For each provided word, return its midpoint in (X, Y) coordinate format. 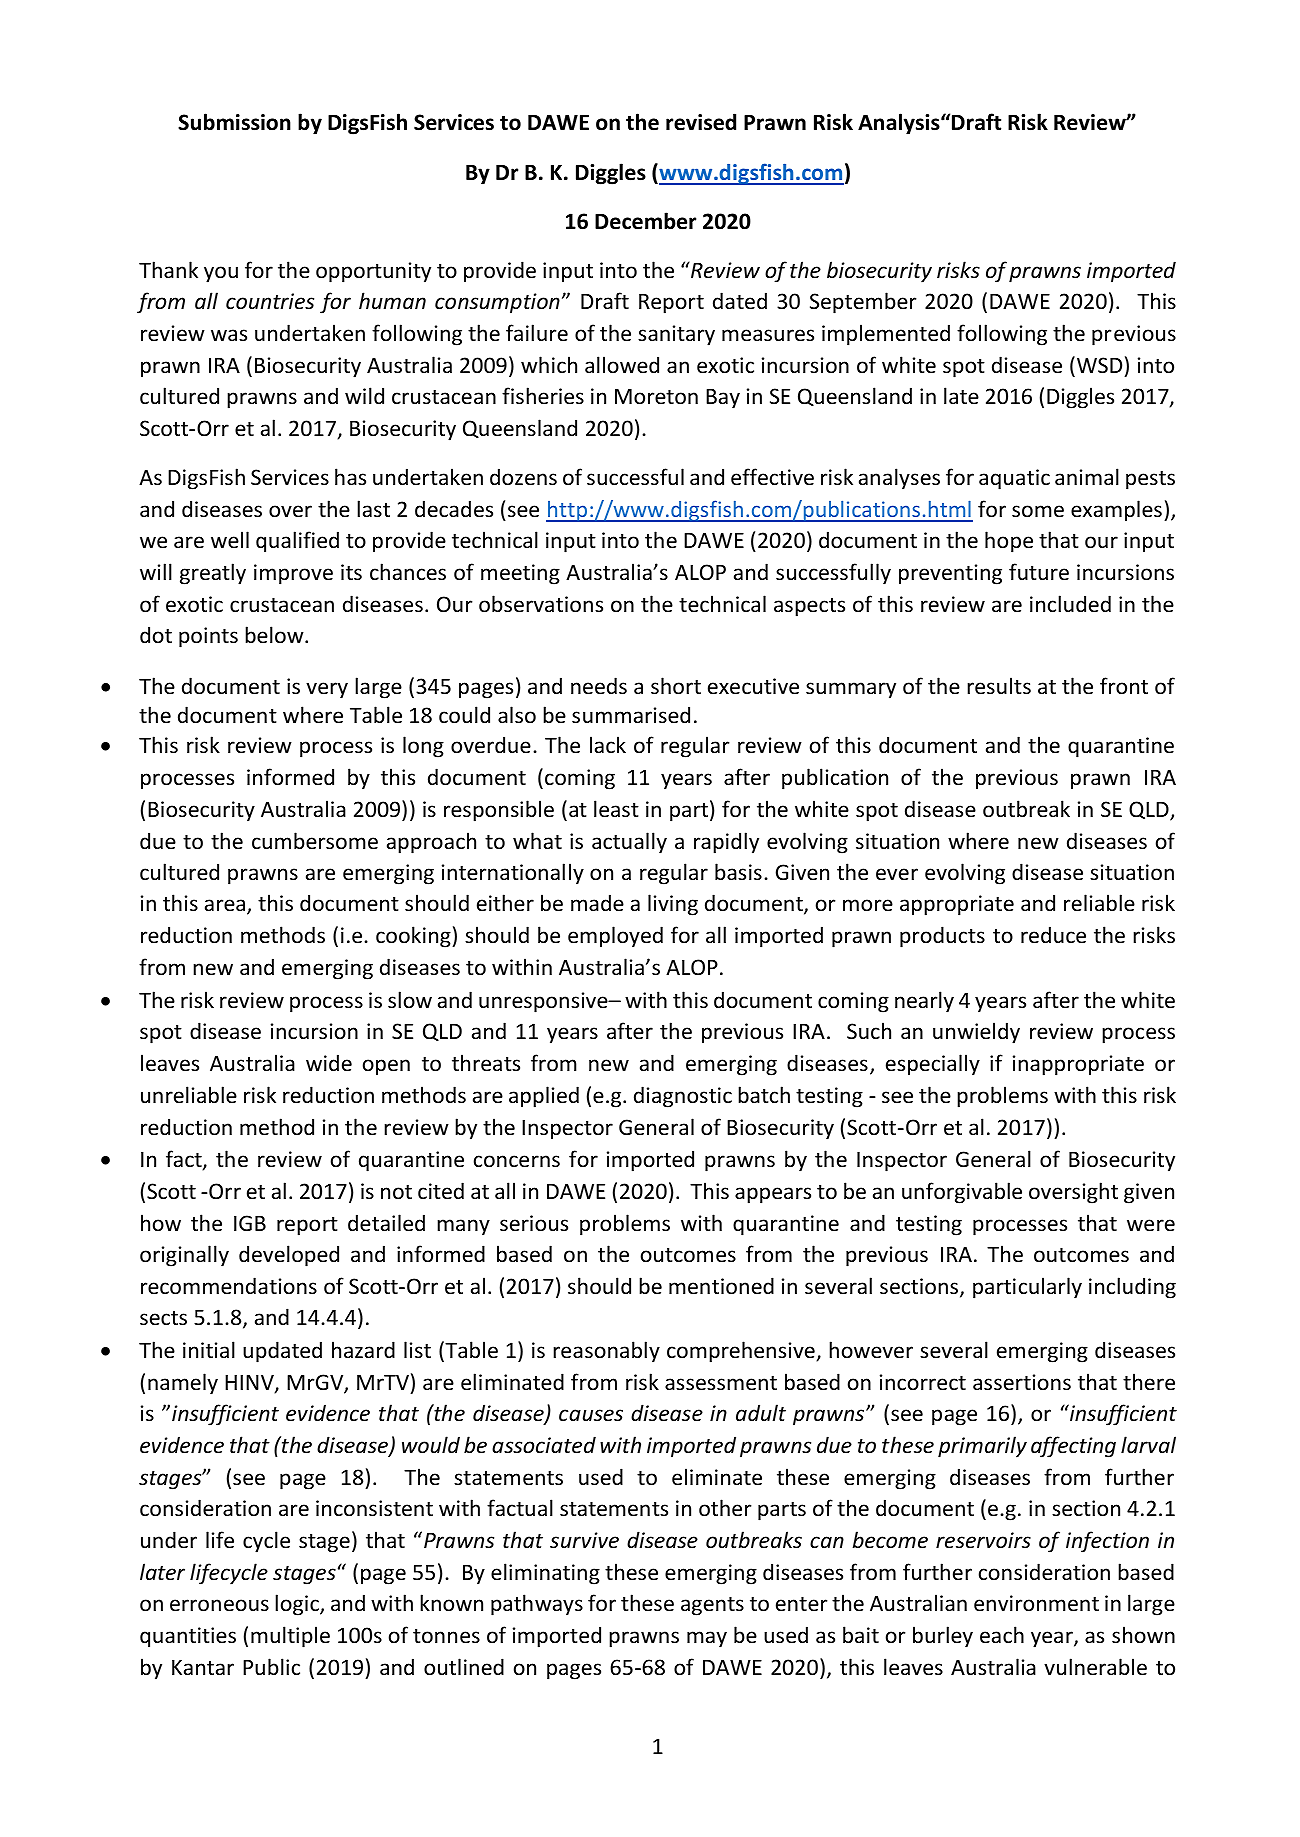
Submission (234, 122)
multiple (290, 1637)
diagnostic (683, 1097)
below (275, 634)
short (676, 686)
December (645, 221)
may (707, 1639)
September (863, 303)
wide (329, 1062)
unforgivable (962, 1193)
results (999, 686)
